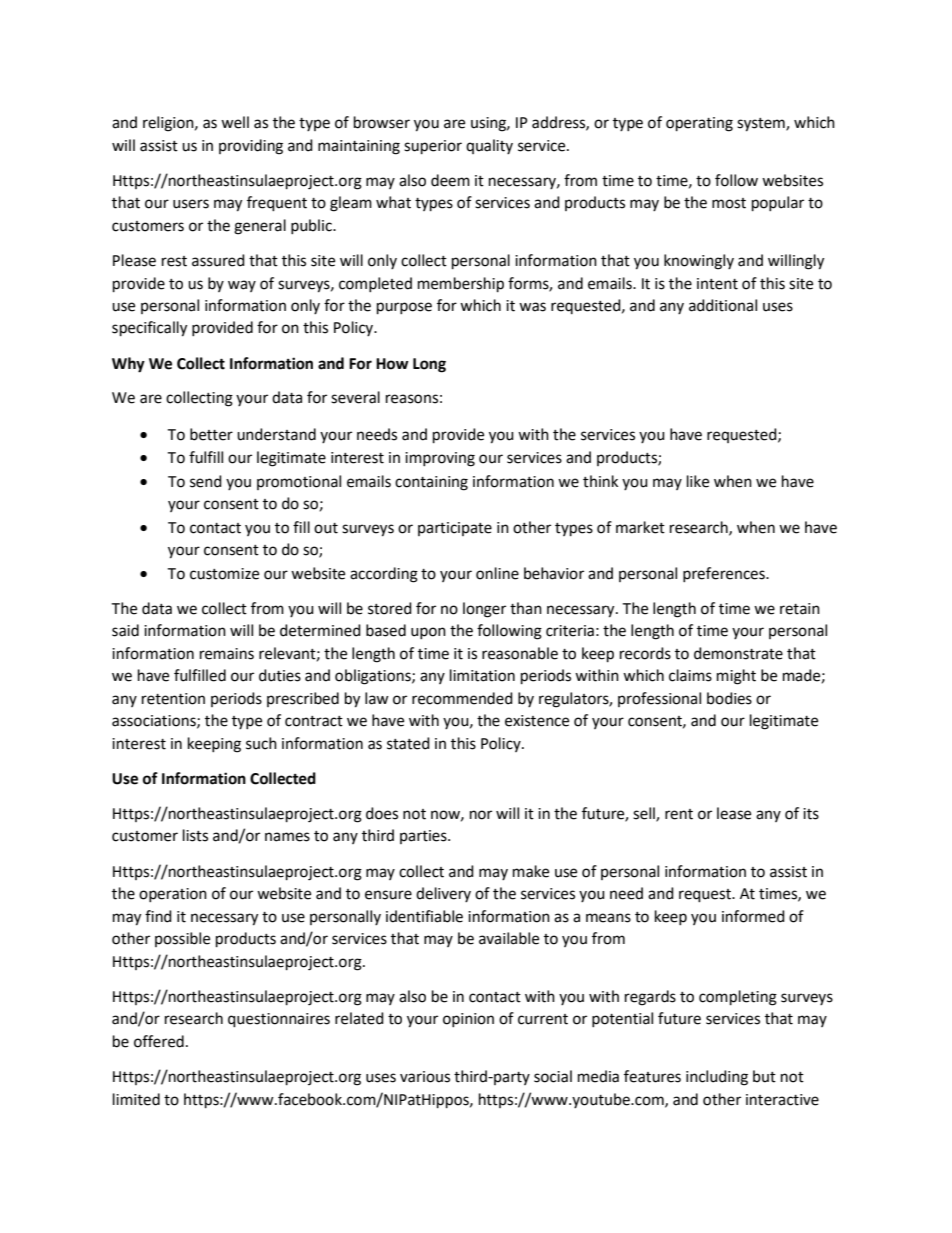  What do you see at coordinates (424, 837) in the page?
I see `parties` at bounding box center [424, 837].
